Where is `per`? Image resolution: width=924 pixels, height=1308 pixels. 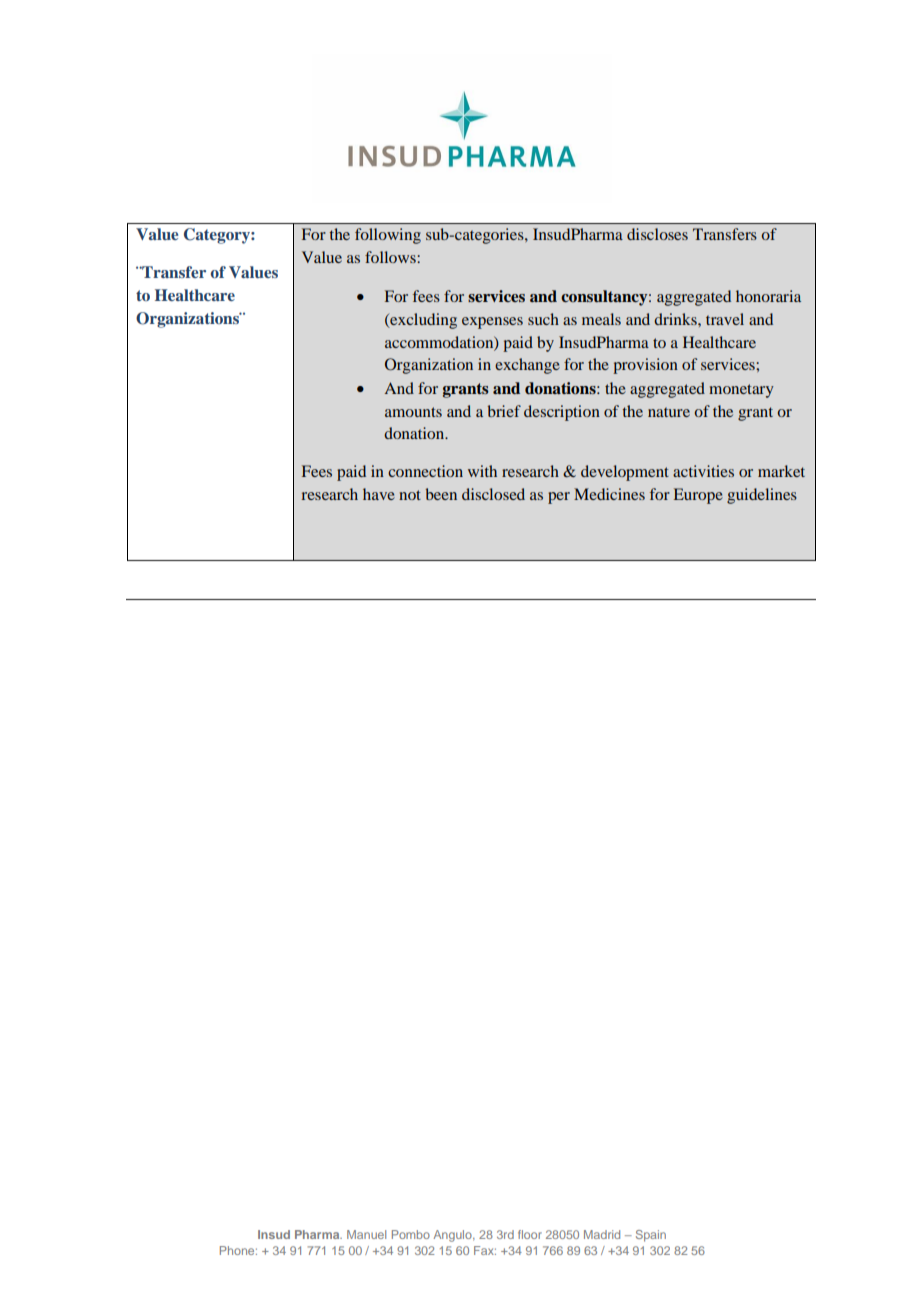 per is located at coordinates (559, 498).
